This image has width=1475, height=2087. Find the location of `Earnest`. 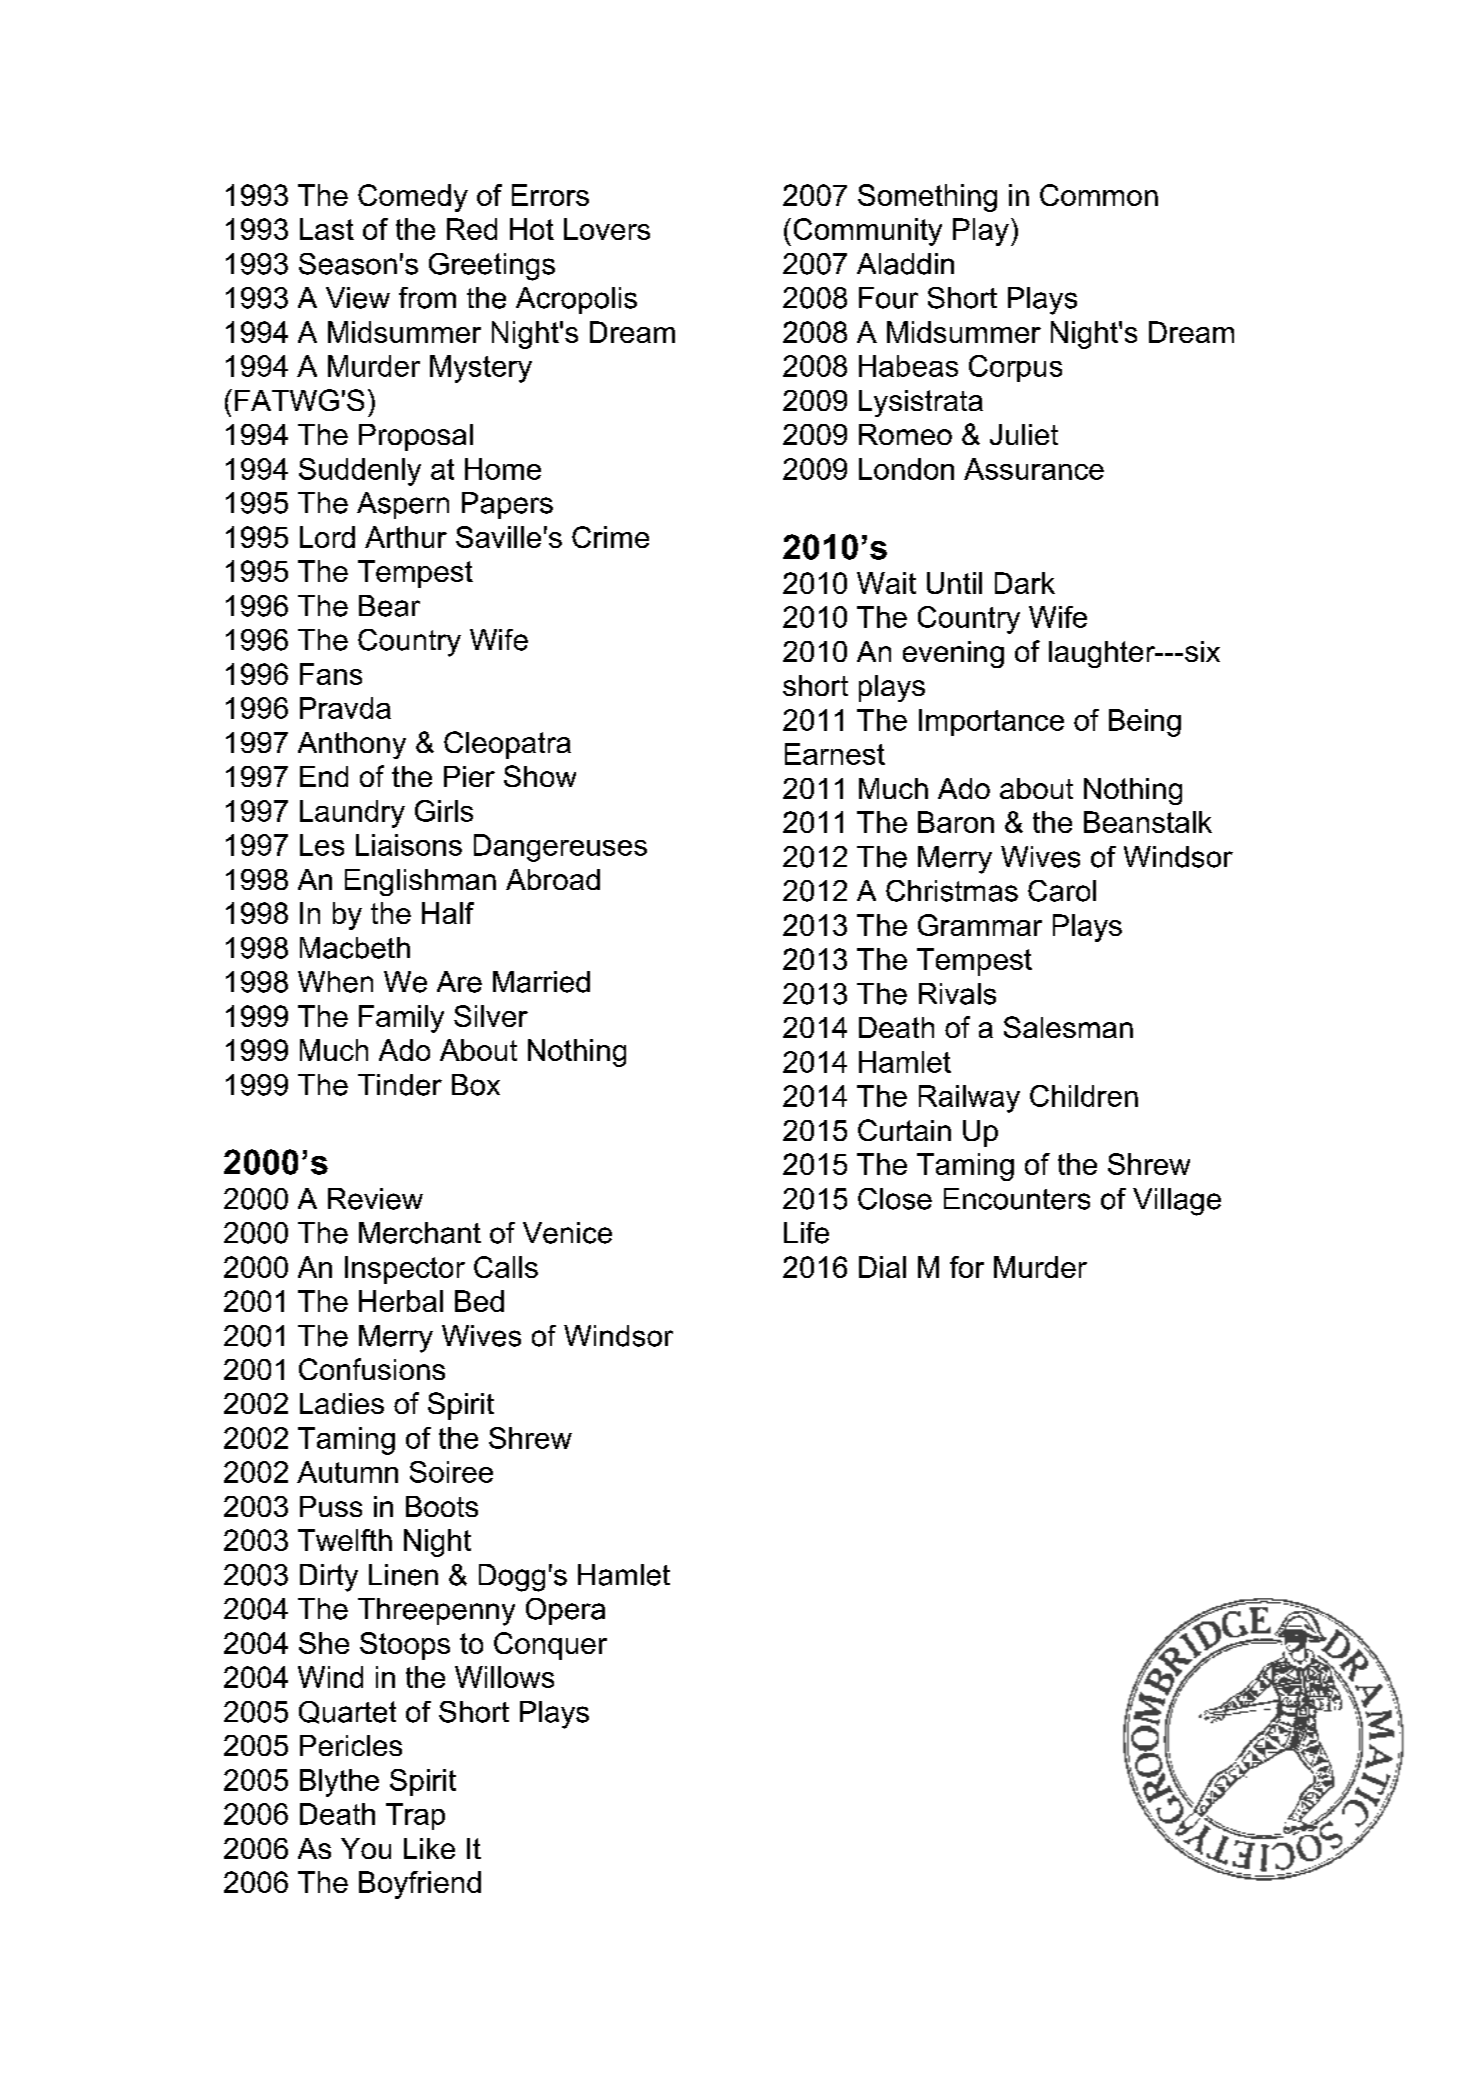

Earnest is located at coordinates (835, 754).
